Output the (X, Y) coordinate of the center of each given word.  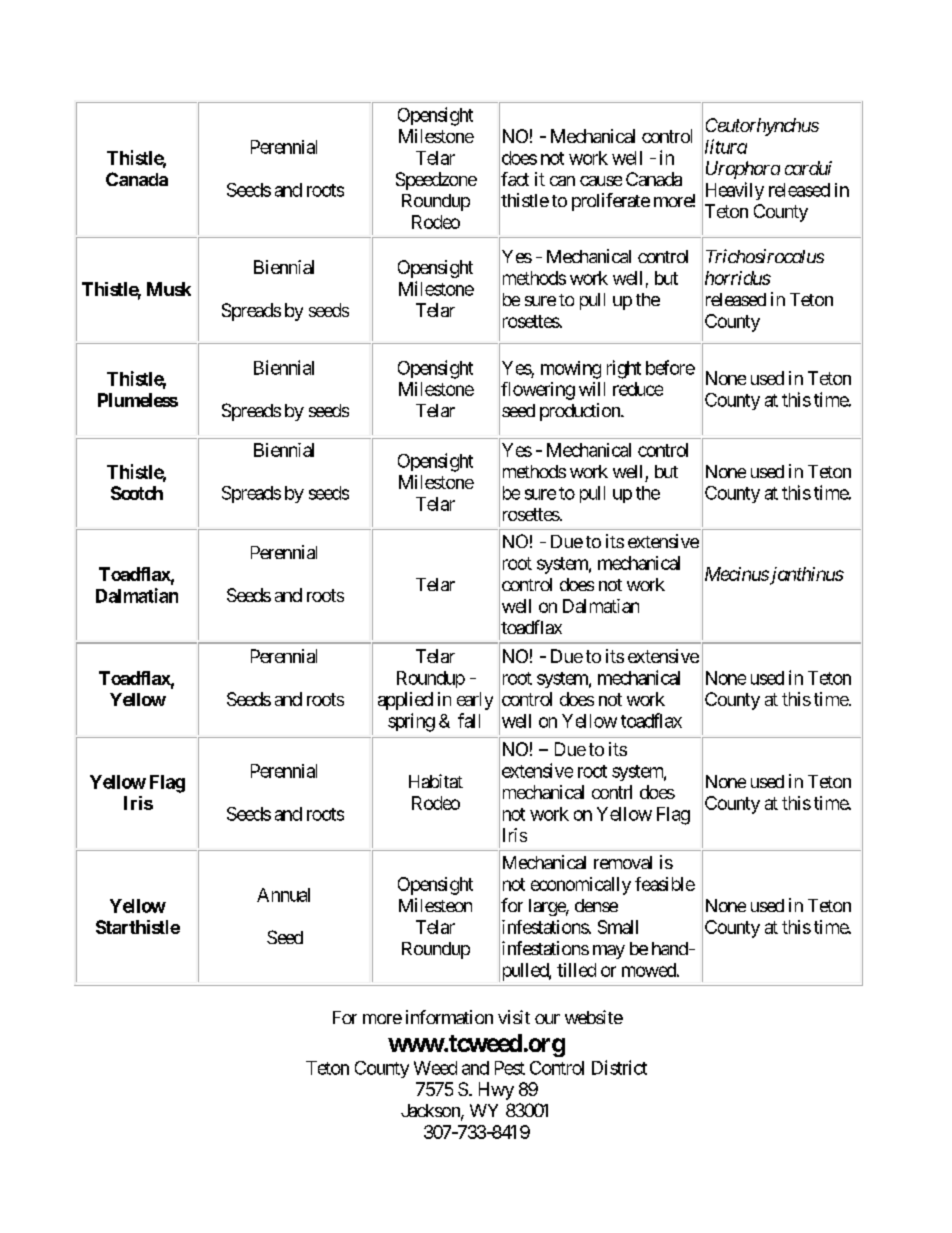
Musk (169, 289)
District (619, 1067)
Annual (283, 895)
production (581, 412)
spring (411, 722)
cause (601, 181)
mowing (571, 370)
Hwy (496, 1091)
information (449, 1017)
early (475, 701)
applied (405, 701)
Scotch (137, 493)
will (592, 389)
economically (581, 886)
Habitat (436, 781)
